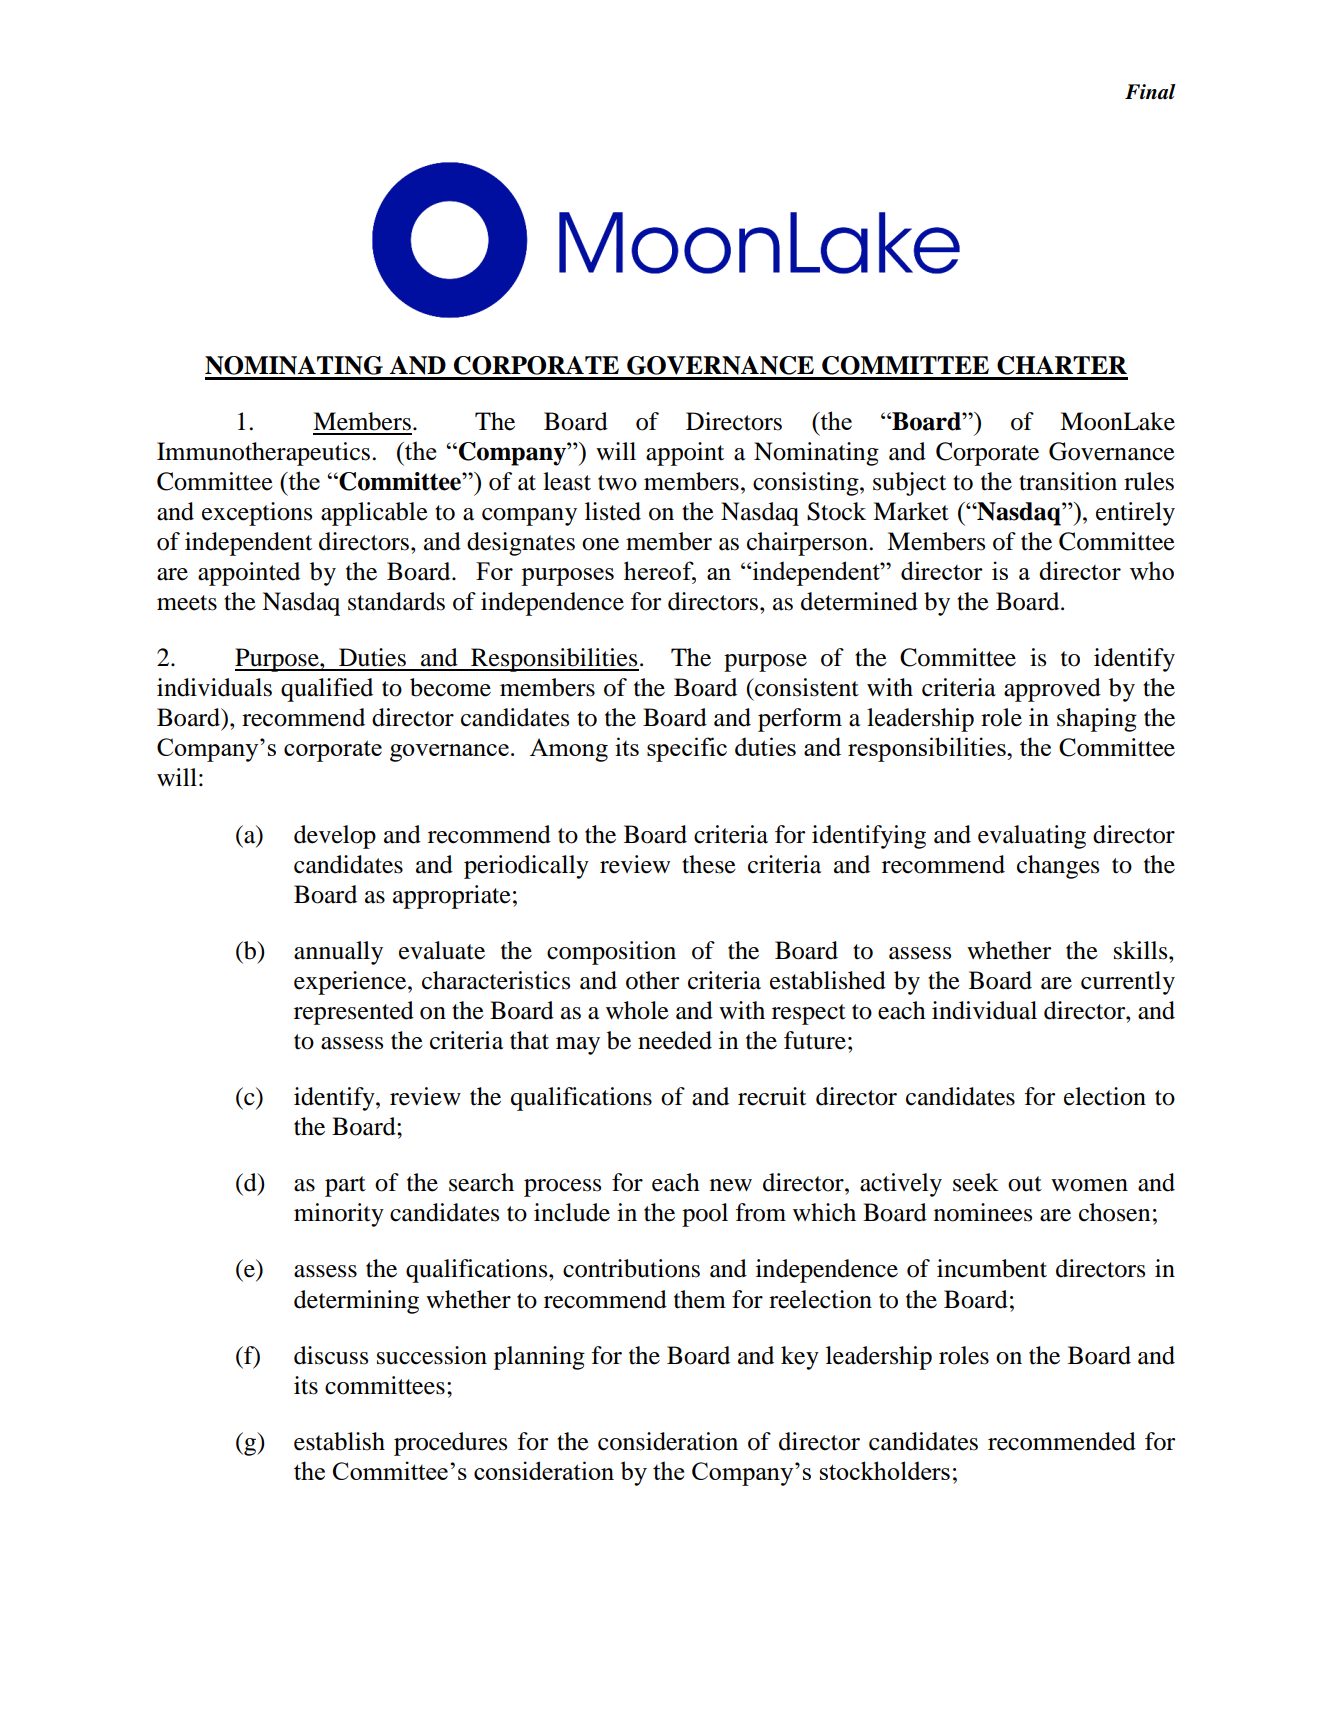 The height and width of the screenshot is (1724, 1332). I want to click on specific, so click(687, 749).
